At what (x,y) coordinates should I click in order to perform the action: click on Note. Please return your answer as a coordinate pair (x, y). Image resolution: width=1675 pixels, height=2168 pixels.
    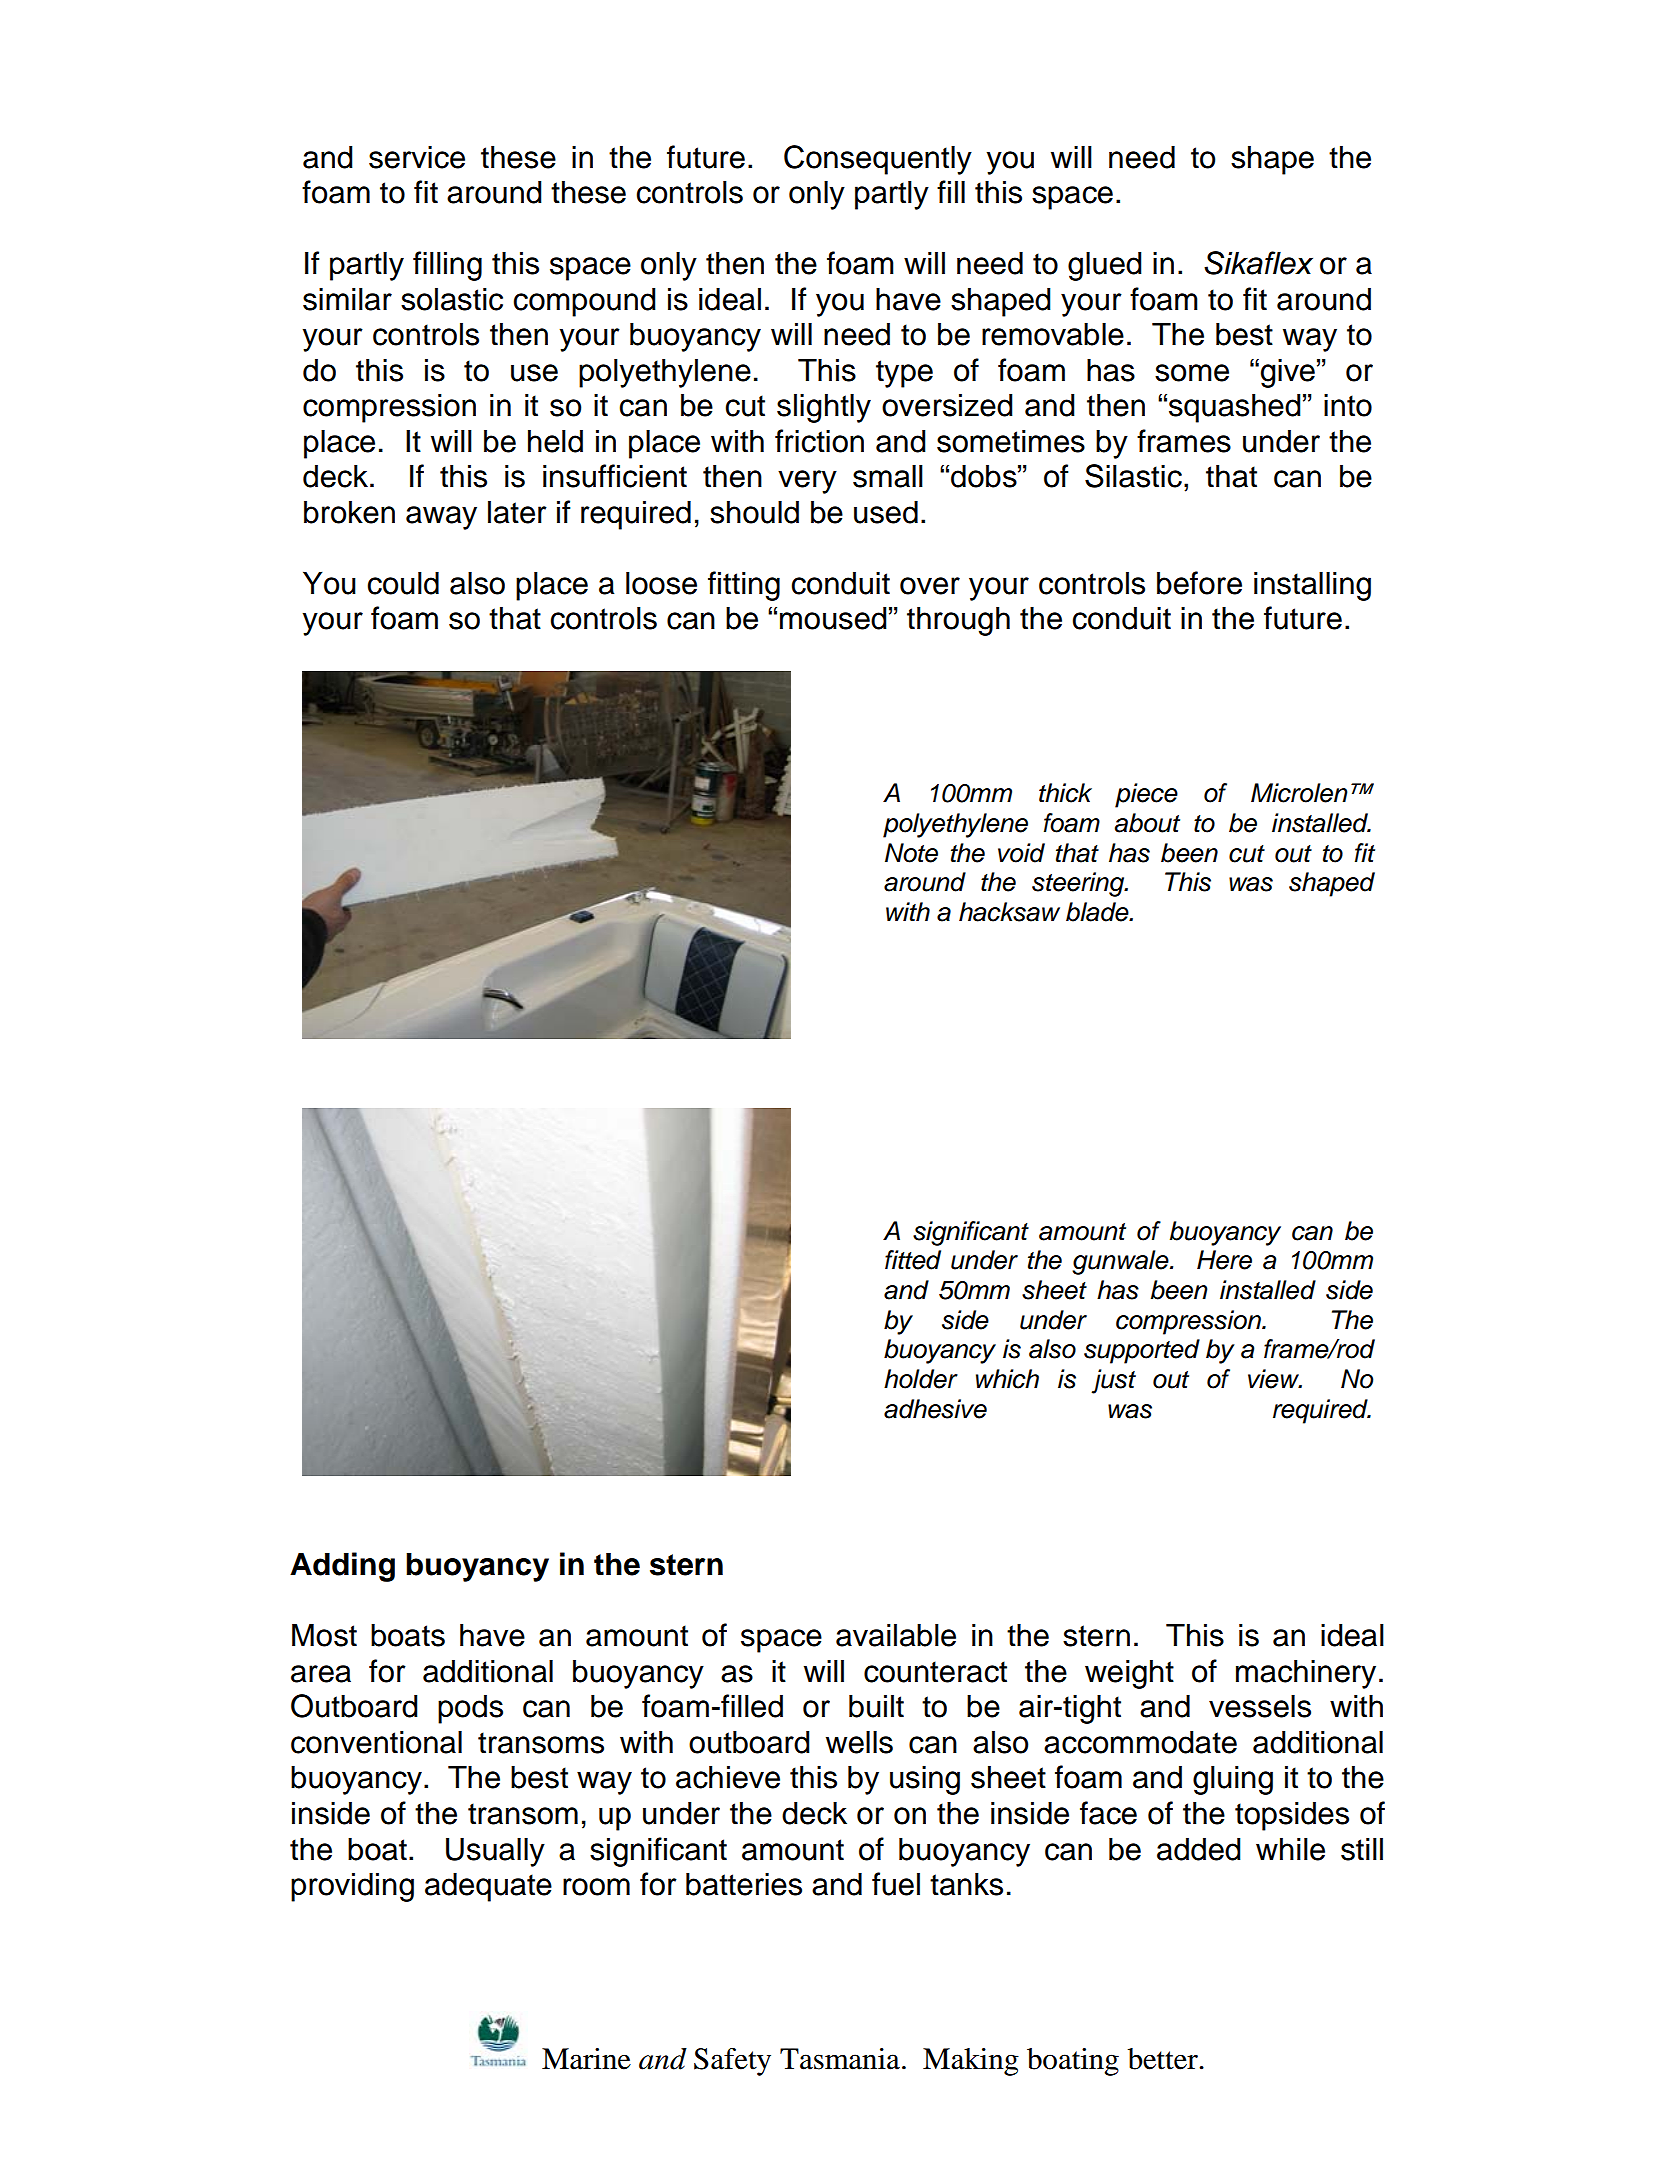
    Looking at the image, I should click on (911, 853).
